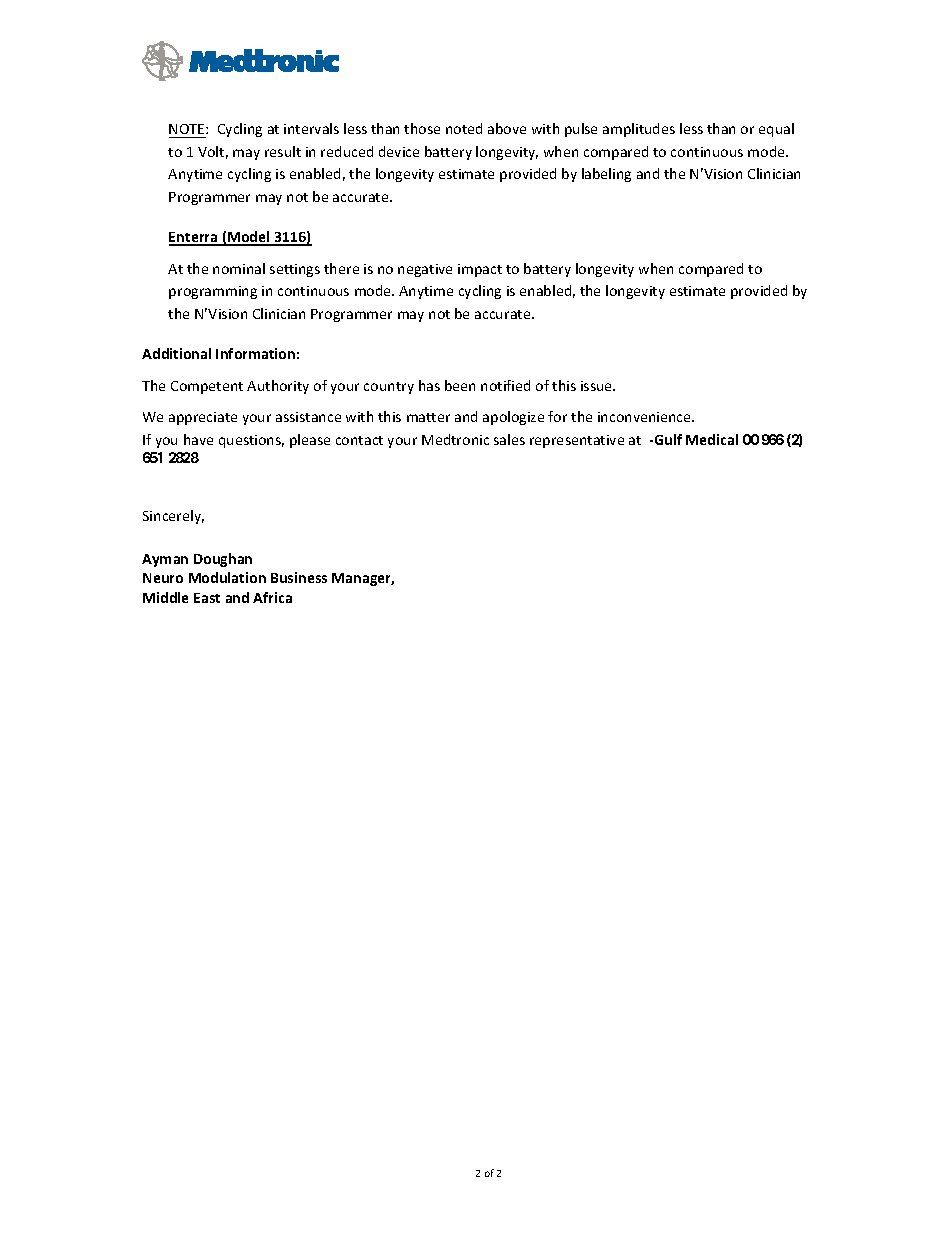  Describe the element at coordinates (227, 577) in the document. I see `Modulation` at that location.
